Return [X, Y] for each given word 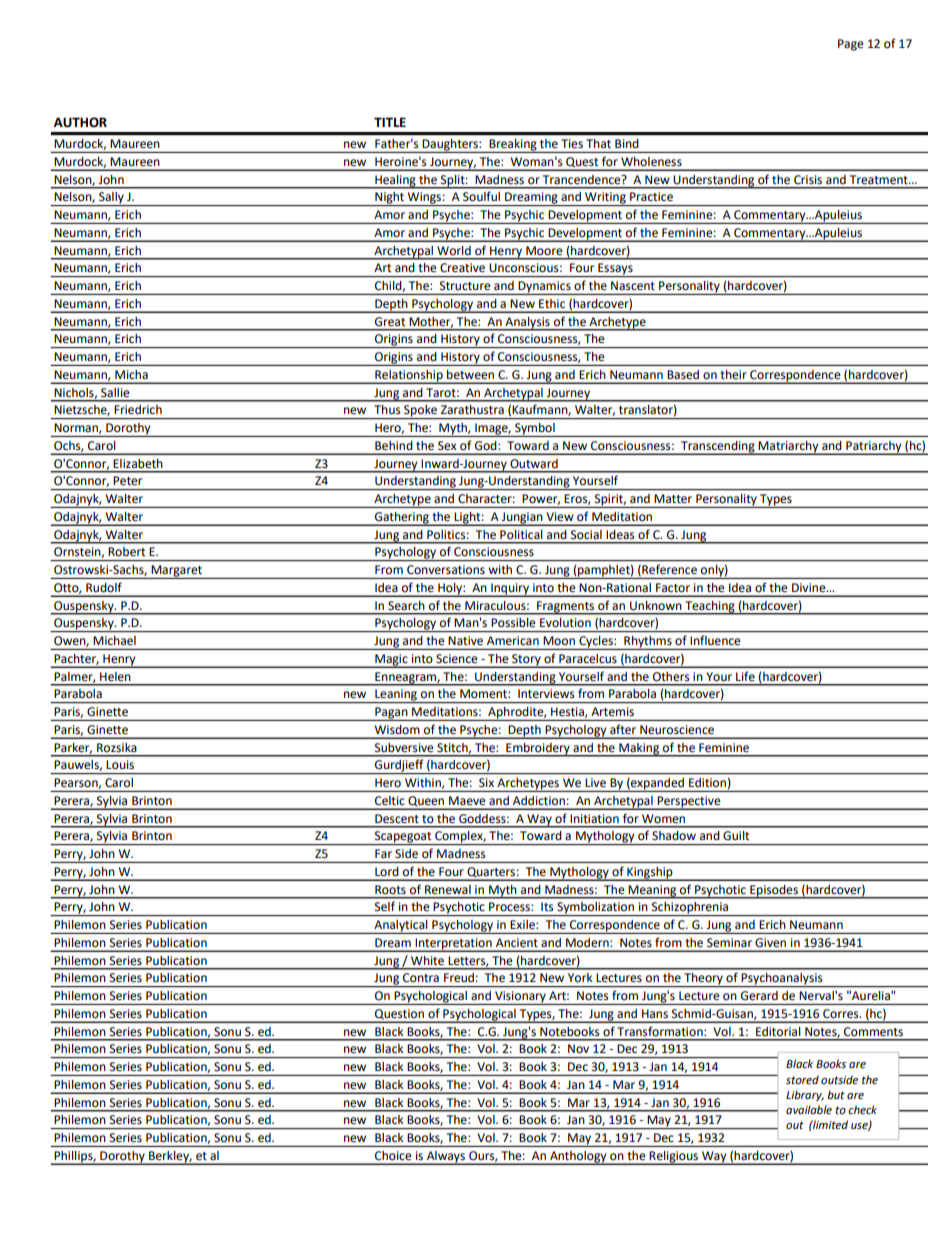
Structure [465, 285]
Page [851, 45]
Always [445, 1158]
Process [510, 906]
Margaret [176, 572]
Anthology [578, 1158]
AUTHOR [80, 122]
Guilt [736, 835]
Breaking [513, 146]
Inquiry [510, 590]
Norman [77, 428]
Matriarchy [789, 448]
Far [383, 853]
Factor [673, 588]
